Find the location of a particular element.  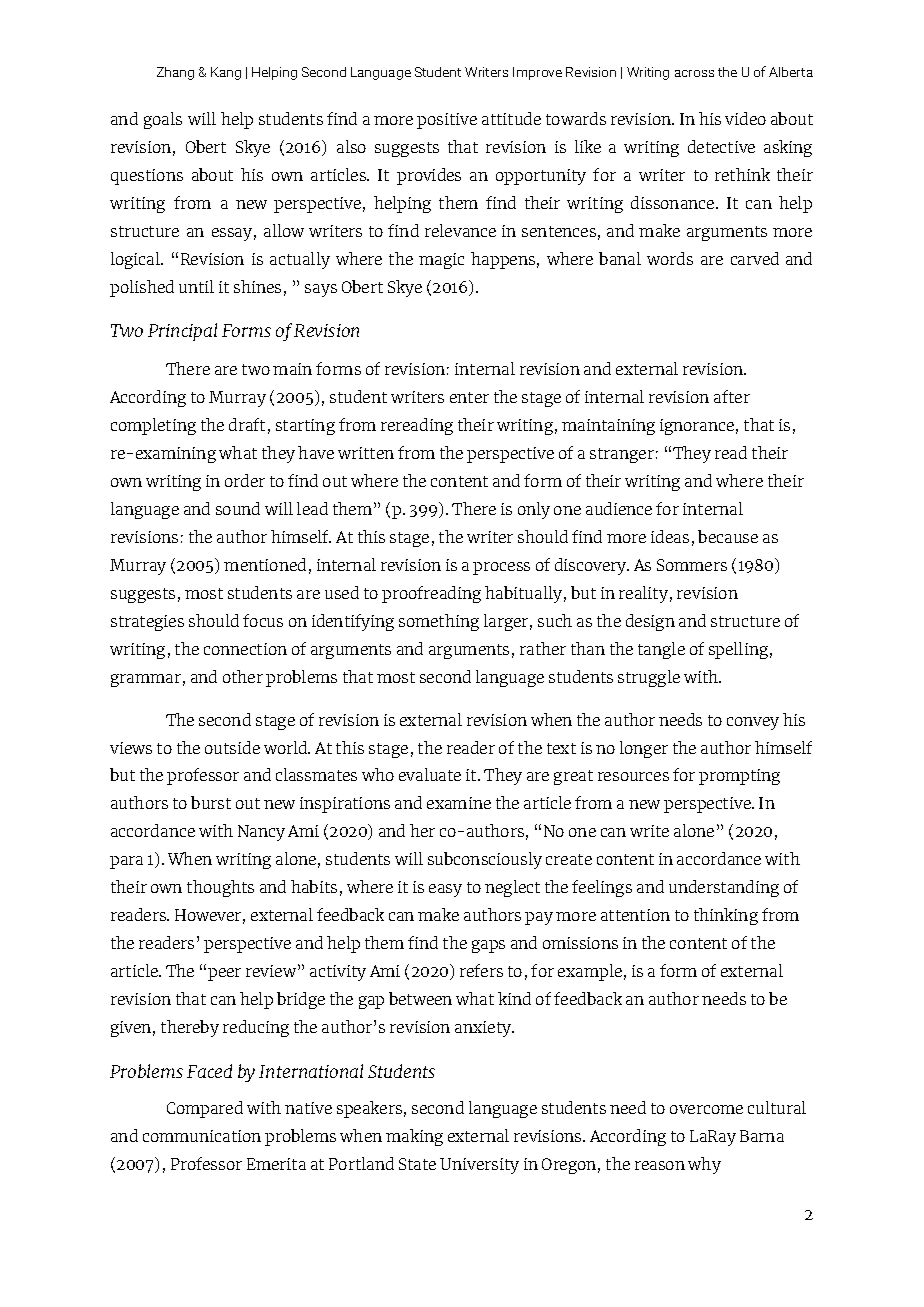

making is located at coordinates (414, 1137).
